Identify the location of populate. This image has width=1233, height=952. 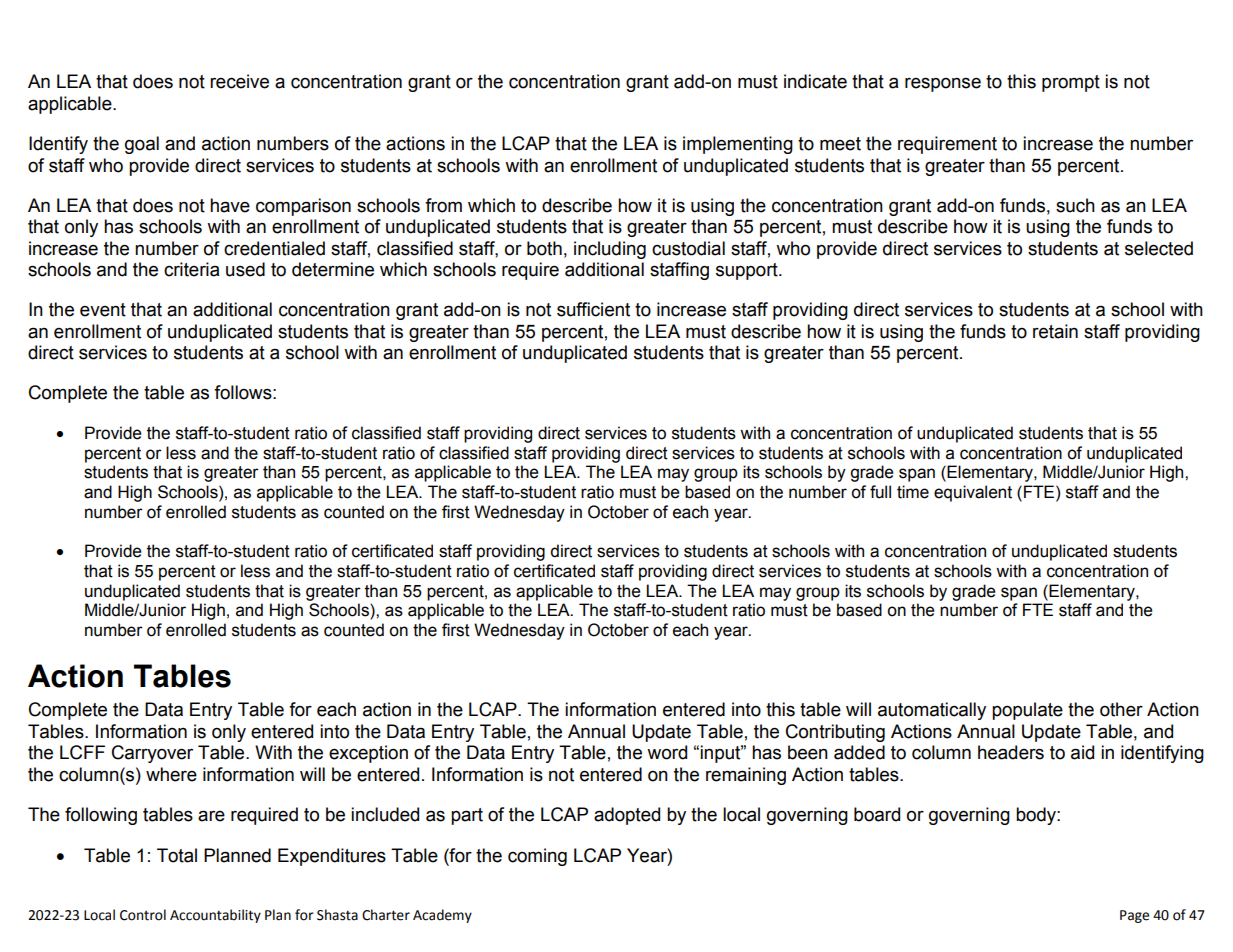
(1027, 711).
